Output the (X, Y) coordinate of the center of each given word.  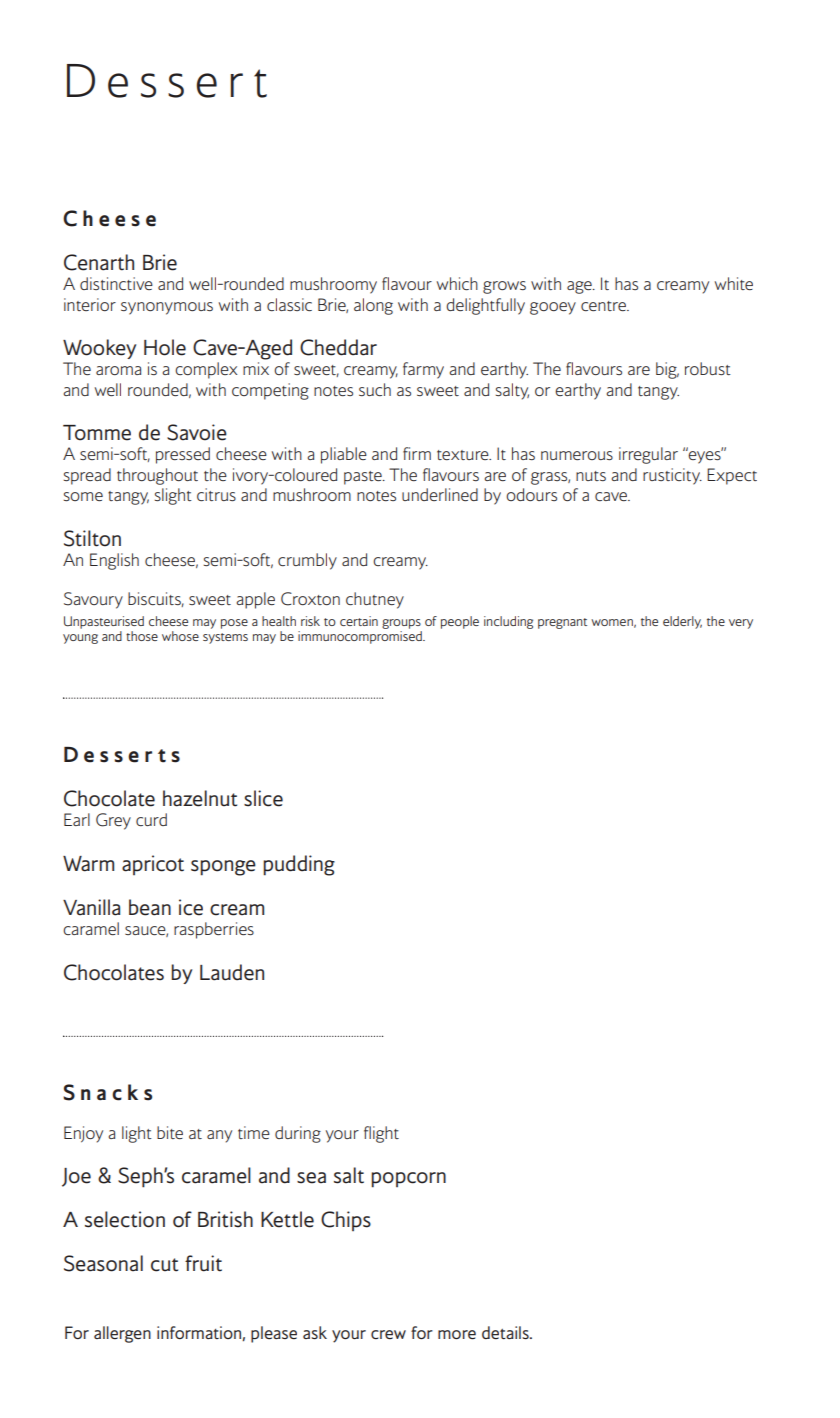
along (373, 306)
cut (164, 1265)
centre (604, 306)
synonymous (167, 308)
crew (388, 1334)
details (506, 1332)
